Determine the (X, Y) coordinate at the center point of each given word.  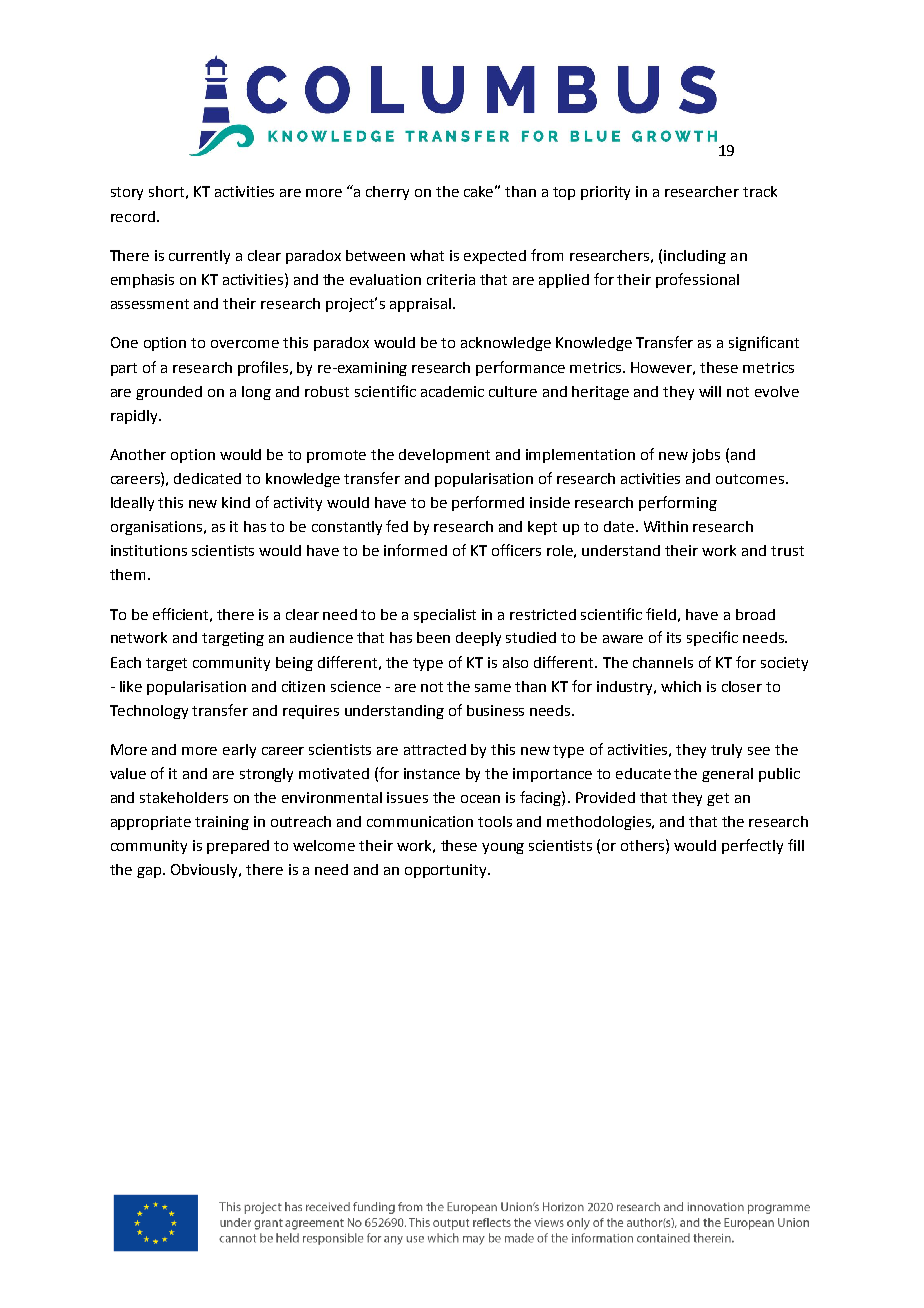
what (427, 255)
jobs (706, 456)
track (760, 191)
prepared (238, 847)
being (294, 664)
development (444, 456)
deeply (478, 639)
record (133, 216)
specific (712, 638)
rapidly (135, 417)
